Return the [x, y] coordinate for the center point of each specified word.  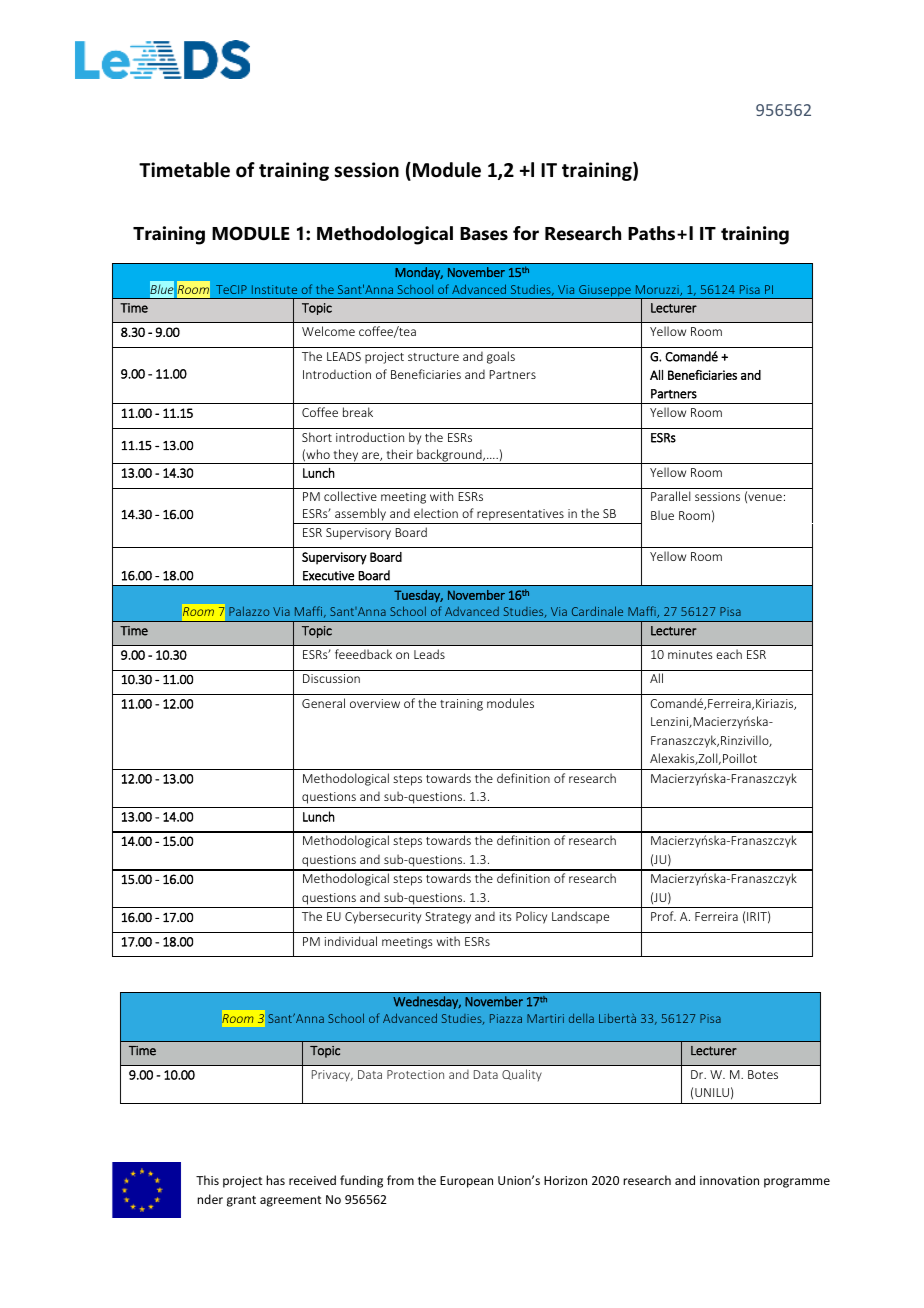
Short [317, 437]
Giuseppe [605, 292]
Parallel [671, 496]
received [312, 1180]
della [581, 1018]
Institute [274, 289]
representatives [520, 516]
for [526, 233]
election [436, 513]
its [506, 916]
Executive [328, 576]
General [323, 703]
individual [351, 941]
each [729, 654]
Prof [663, 916]
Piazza [506, 1018]
